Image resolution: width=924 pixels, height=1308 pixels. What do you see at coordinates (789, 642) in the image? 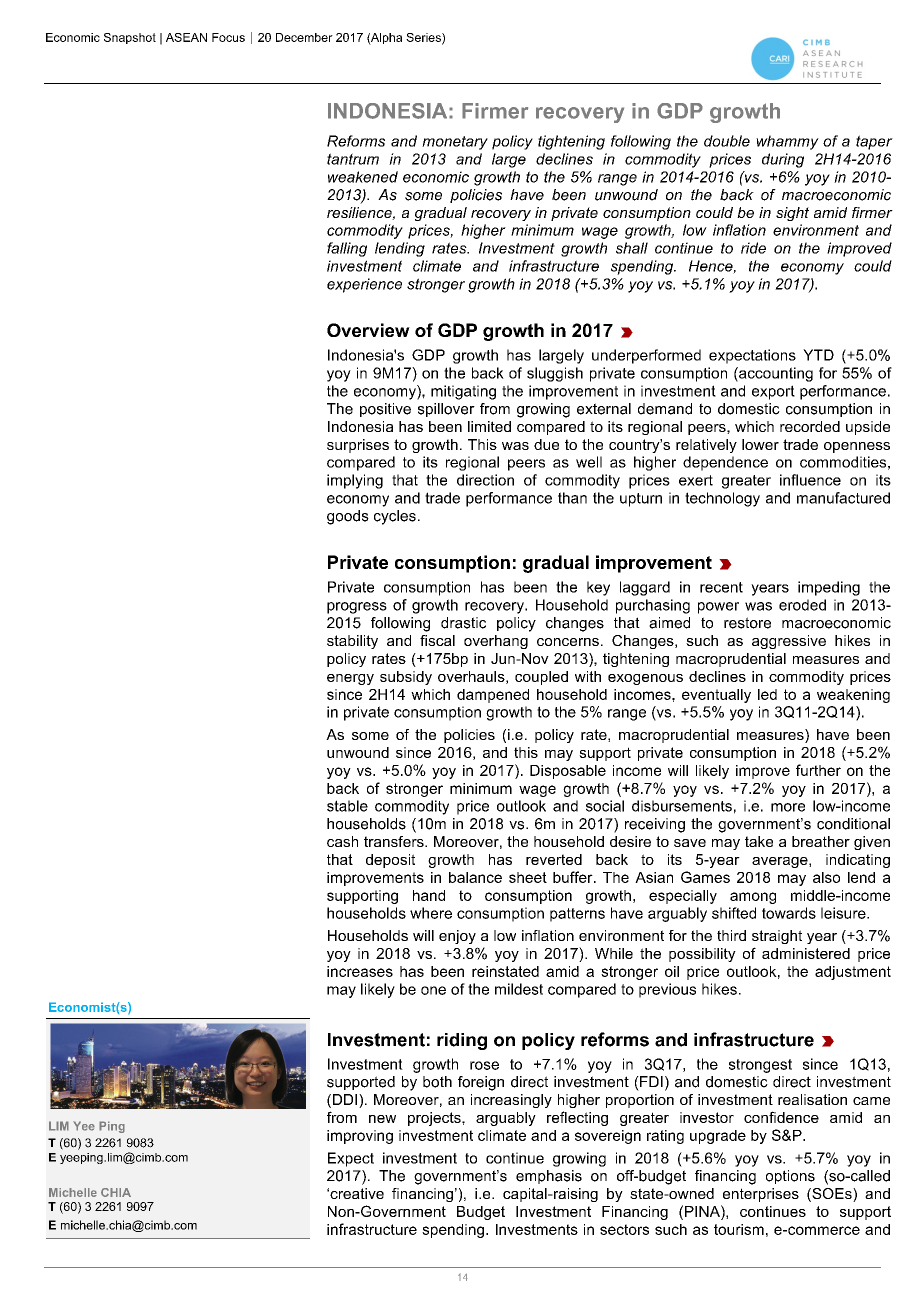
I see `aggressive` at bounding box center [789, 642].
